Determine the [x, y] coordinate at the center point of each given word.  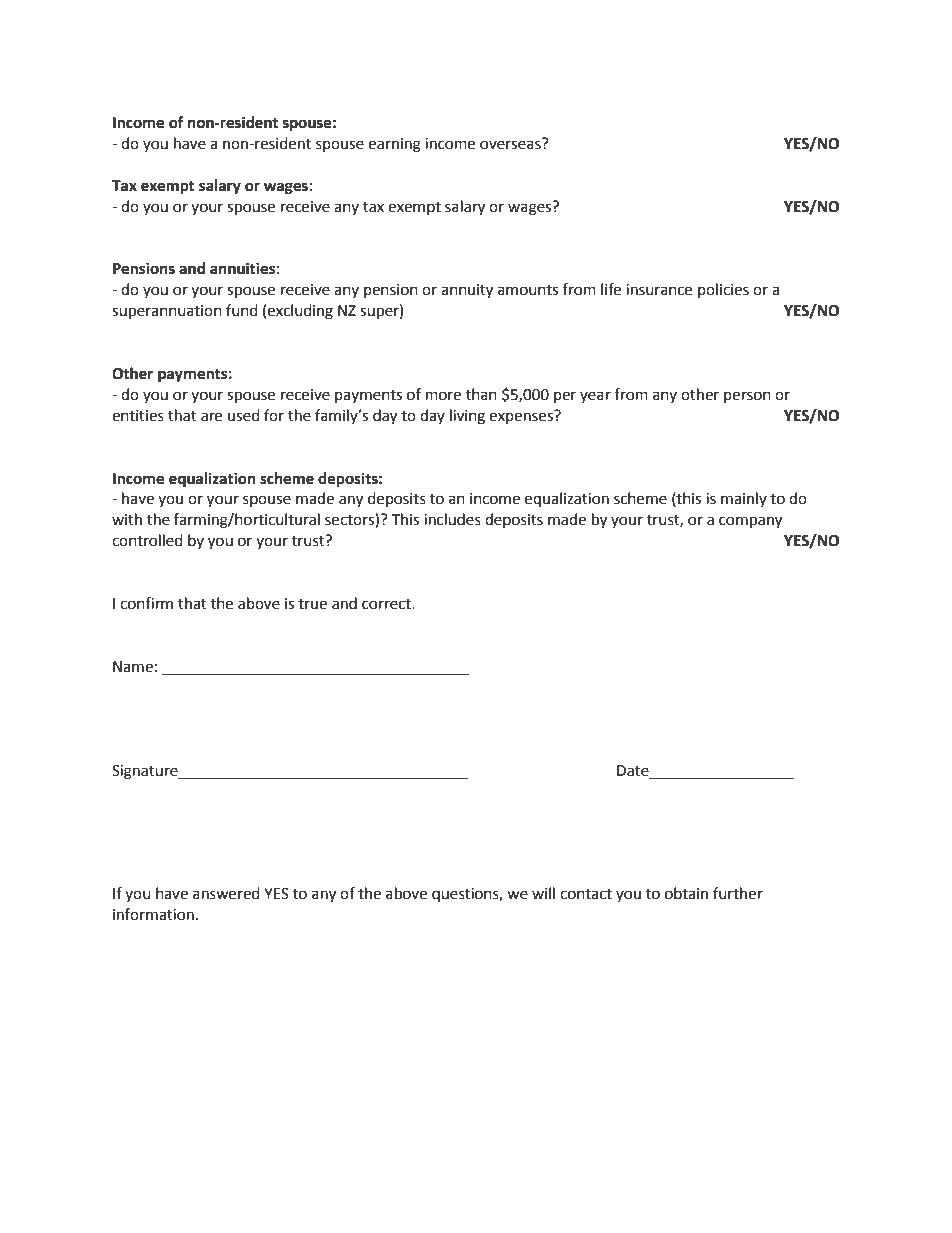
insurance [659, 290]
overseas [511, 144]
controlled [147, 540]
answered [226, 893]
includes [452, 519]
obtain [686, 893]
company [750, 522]
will [543, 893]
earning [394, 145]
